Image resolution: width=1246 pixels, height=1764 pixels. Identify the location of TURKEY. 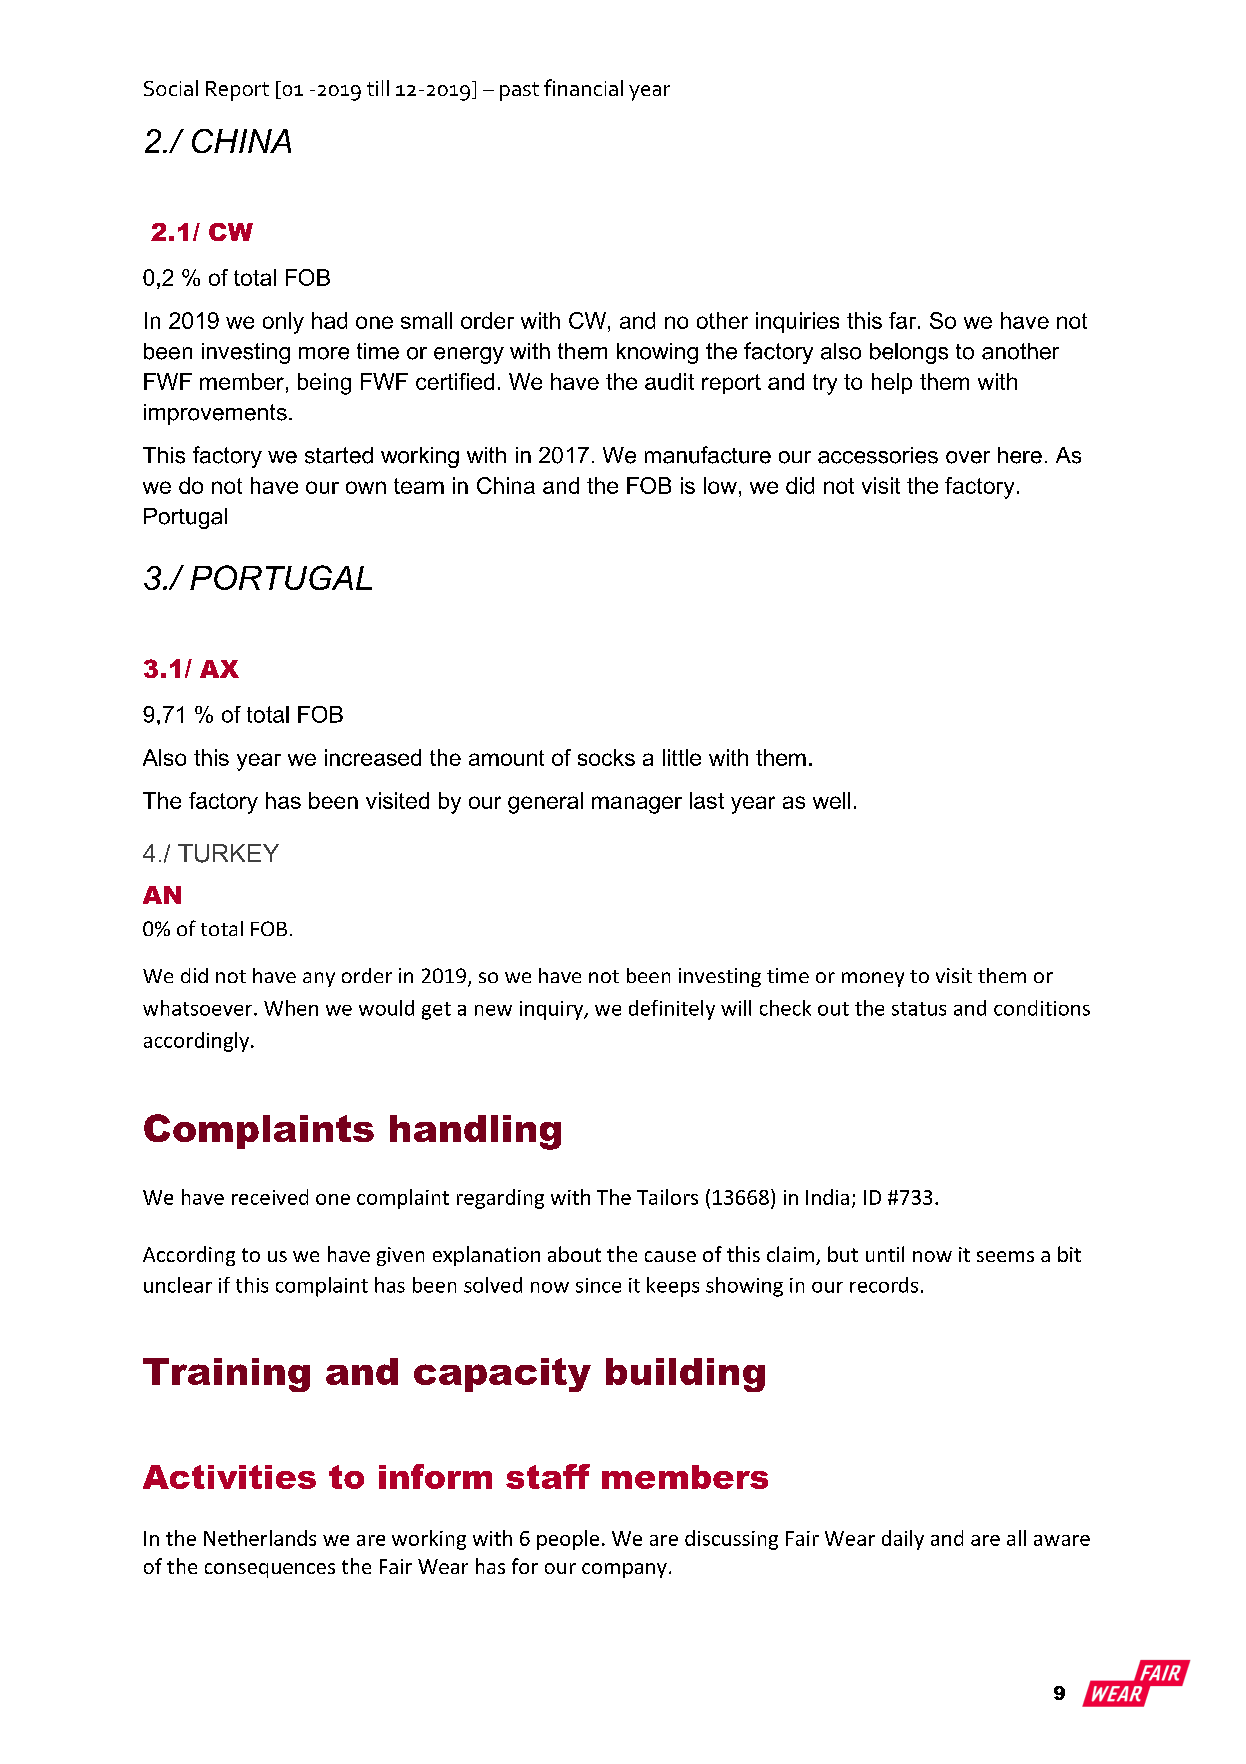
(228, 853).
